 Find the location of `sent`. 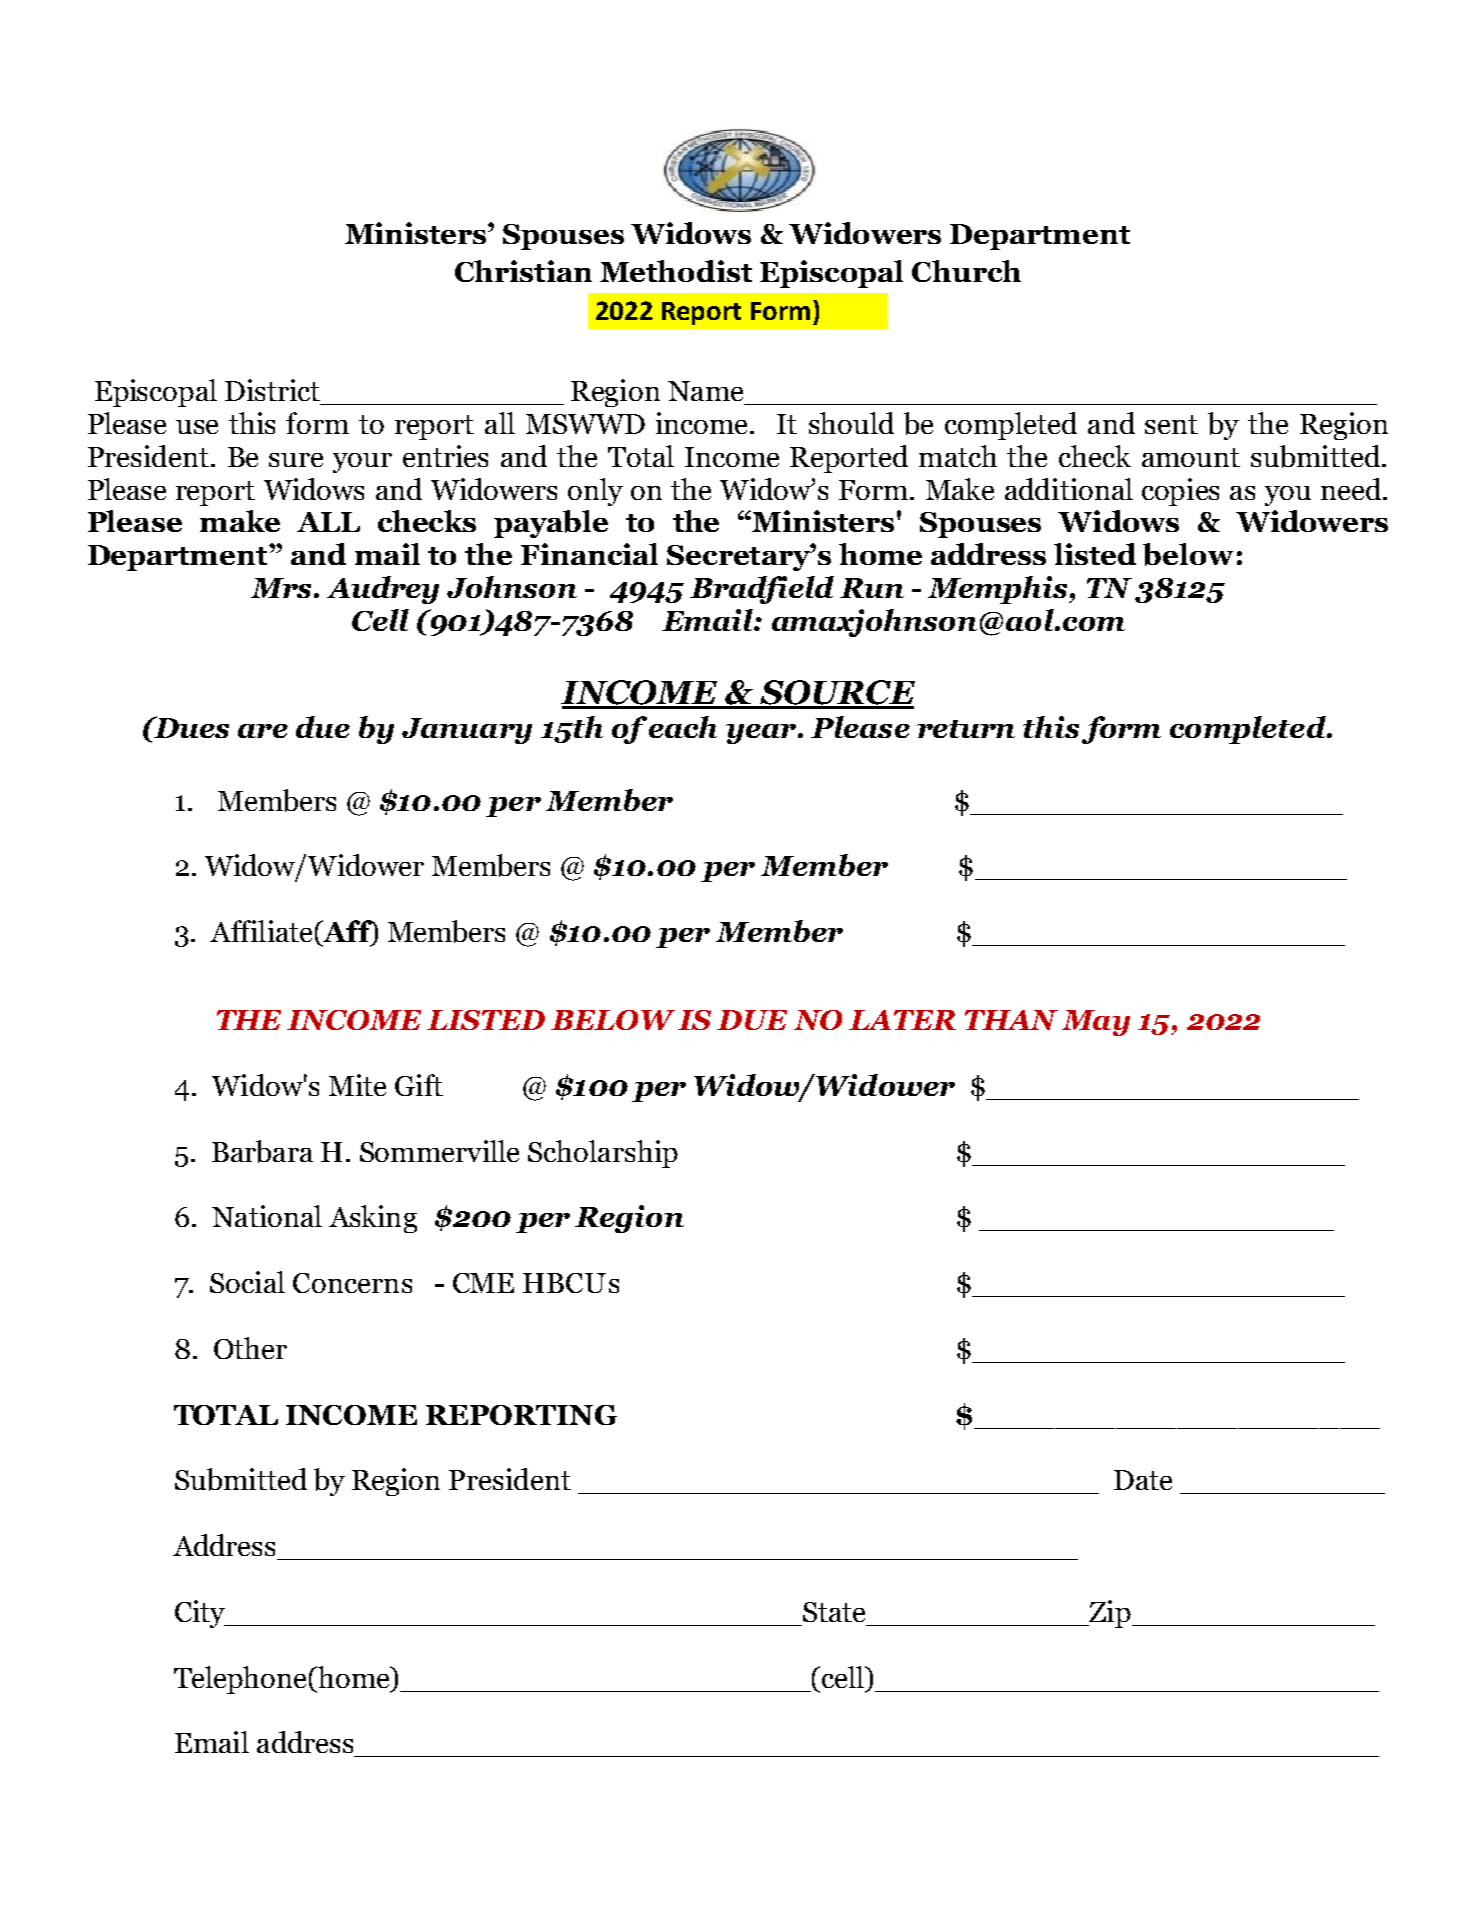

sent is located at coordinates (1171, 424).
